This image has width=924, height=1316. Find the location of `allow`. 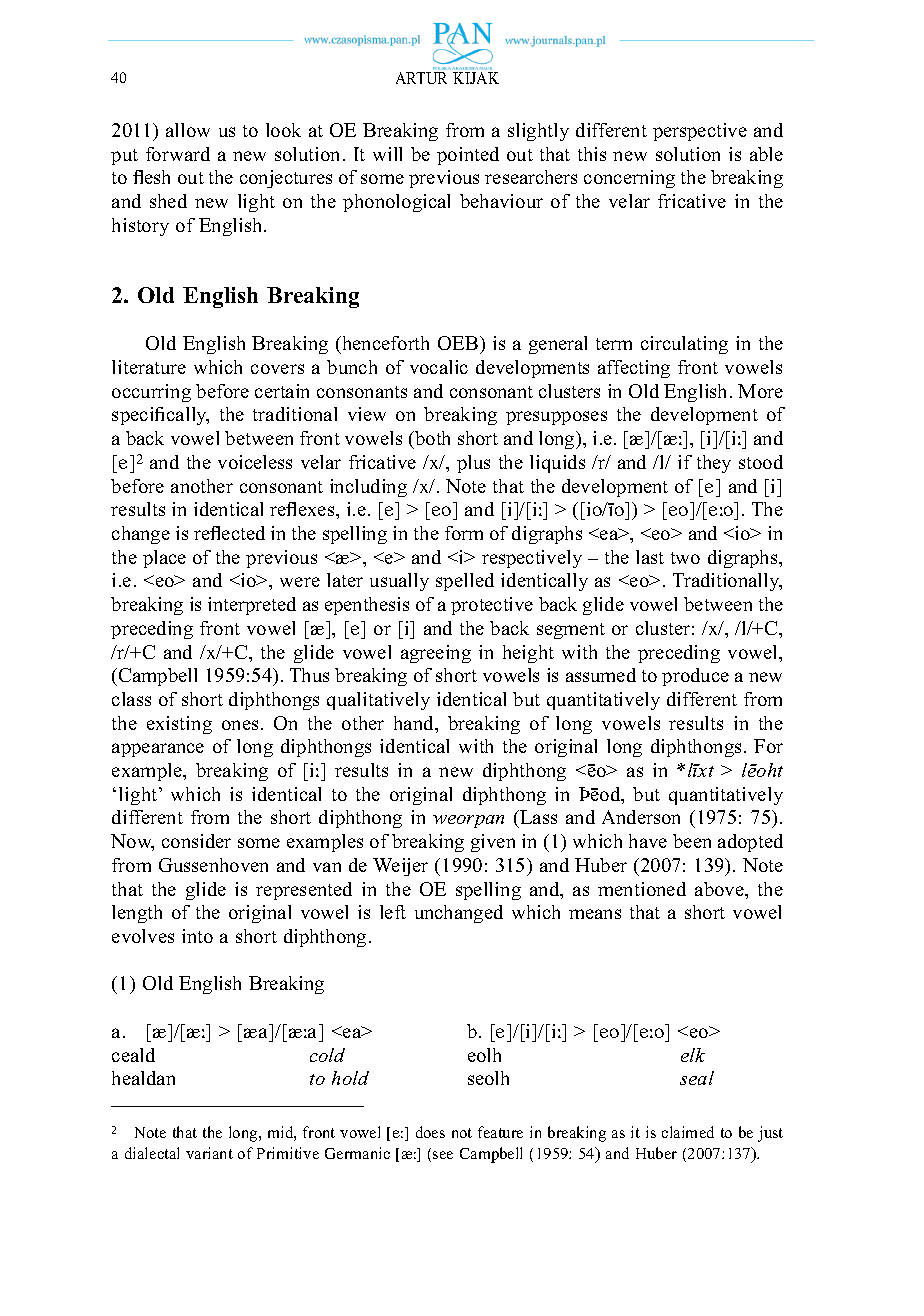

allow is located at coordinates (188, 130).
